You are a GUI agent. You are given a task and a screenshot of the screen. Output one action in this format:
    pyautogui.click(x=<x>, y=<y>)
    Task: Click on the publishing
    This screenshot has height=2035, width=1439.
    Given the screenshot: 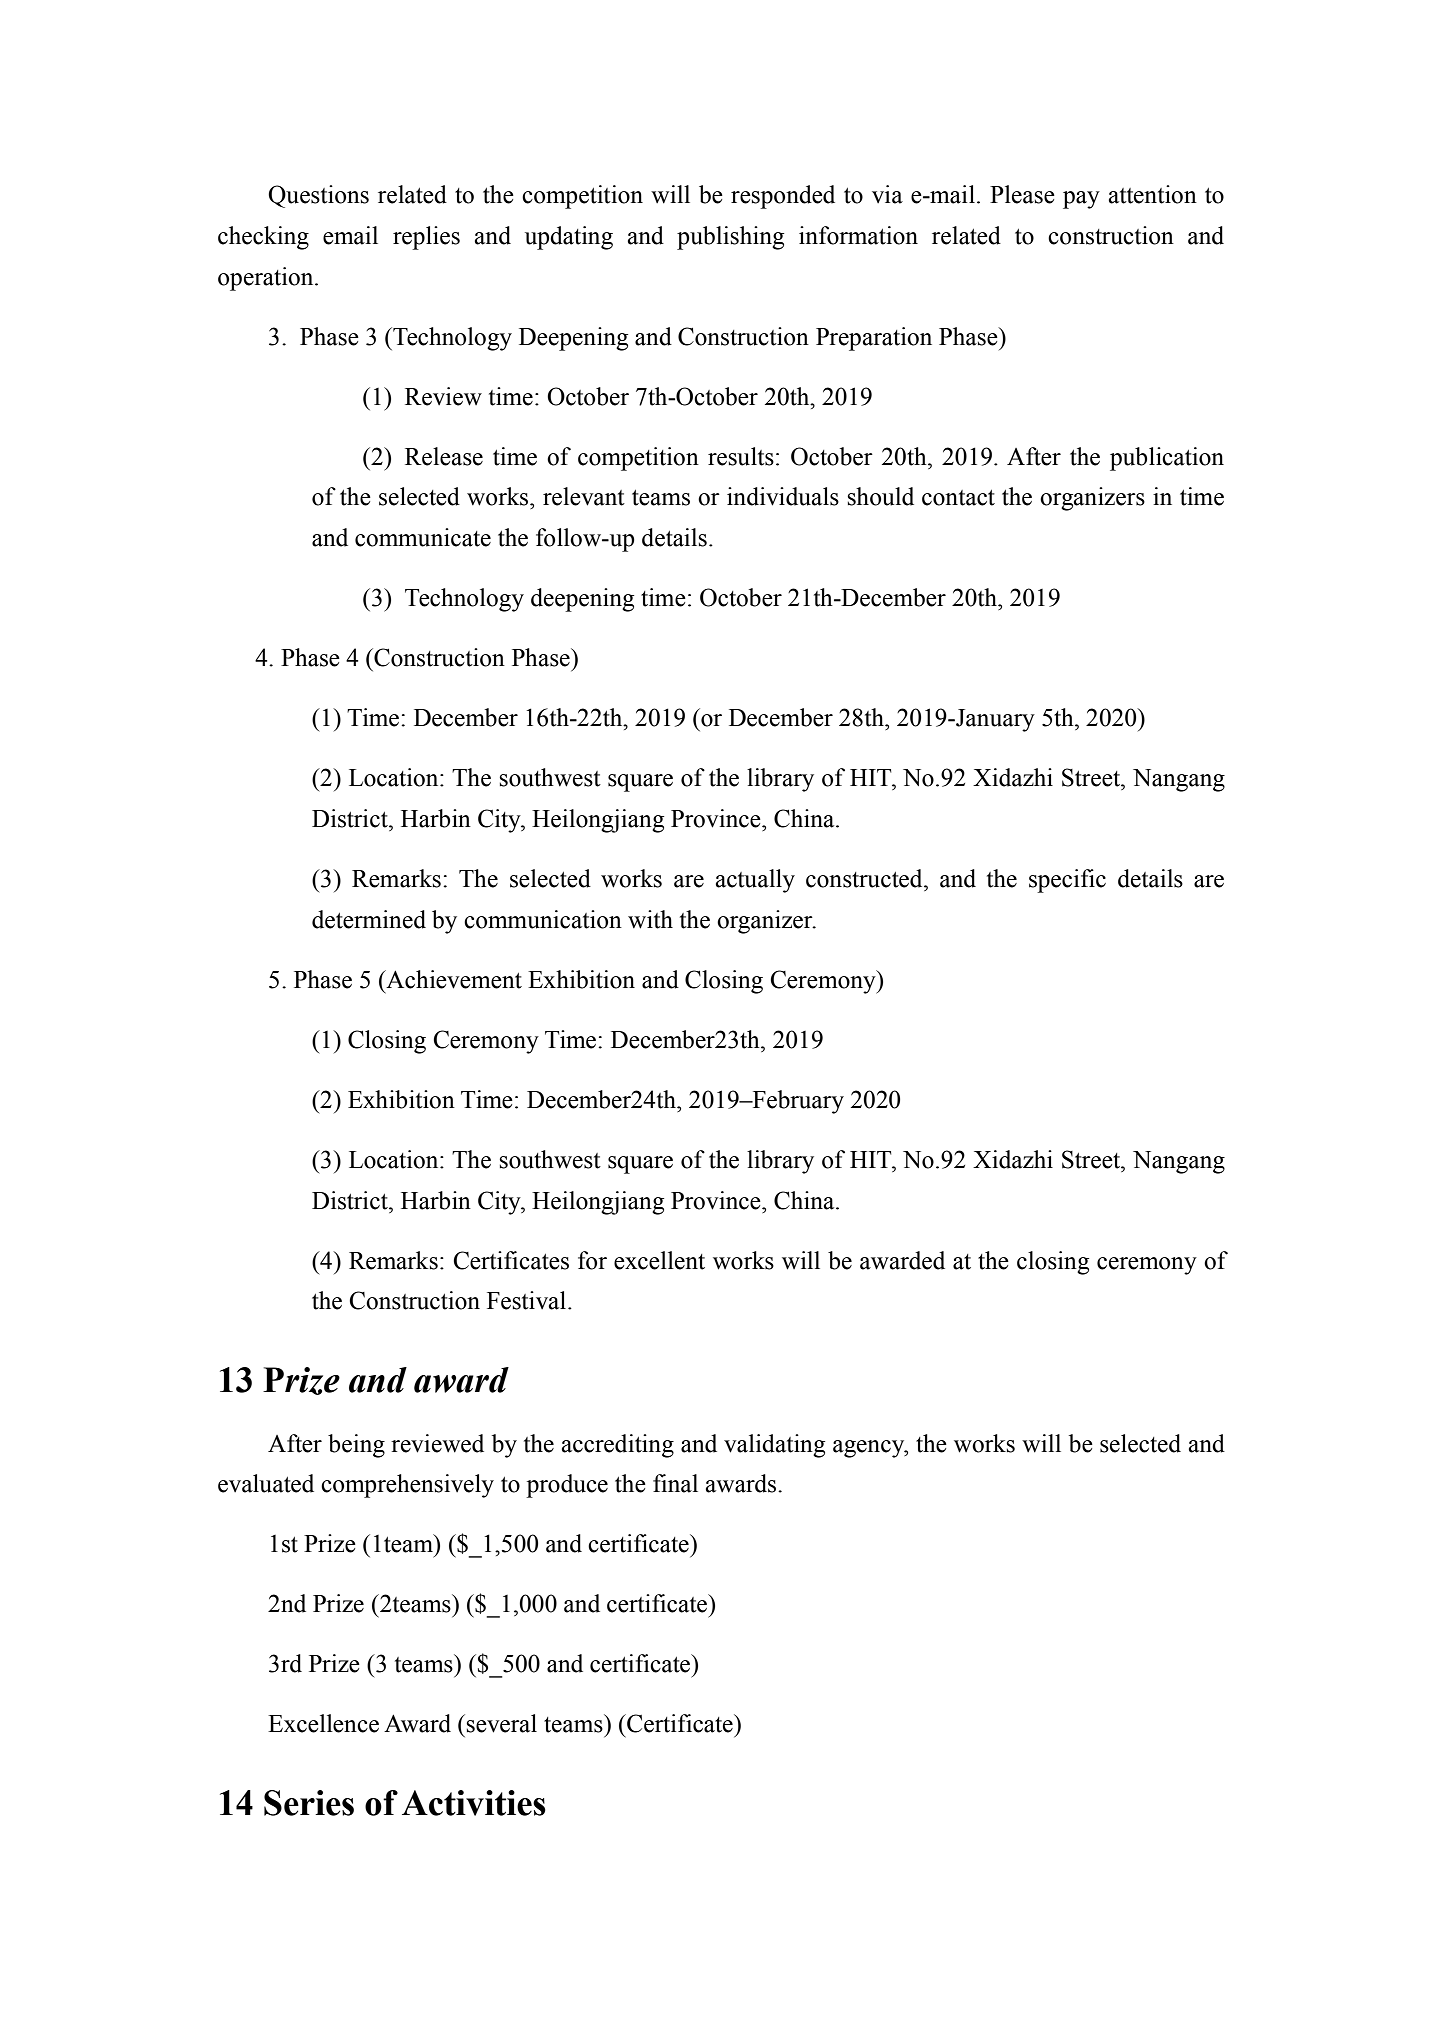 What is the action you would take?
    pyautogui.click(x=730, y=238)
